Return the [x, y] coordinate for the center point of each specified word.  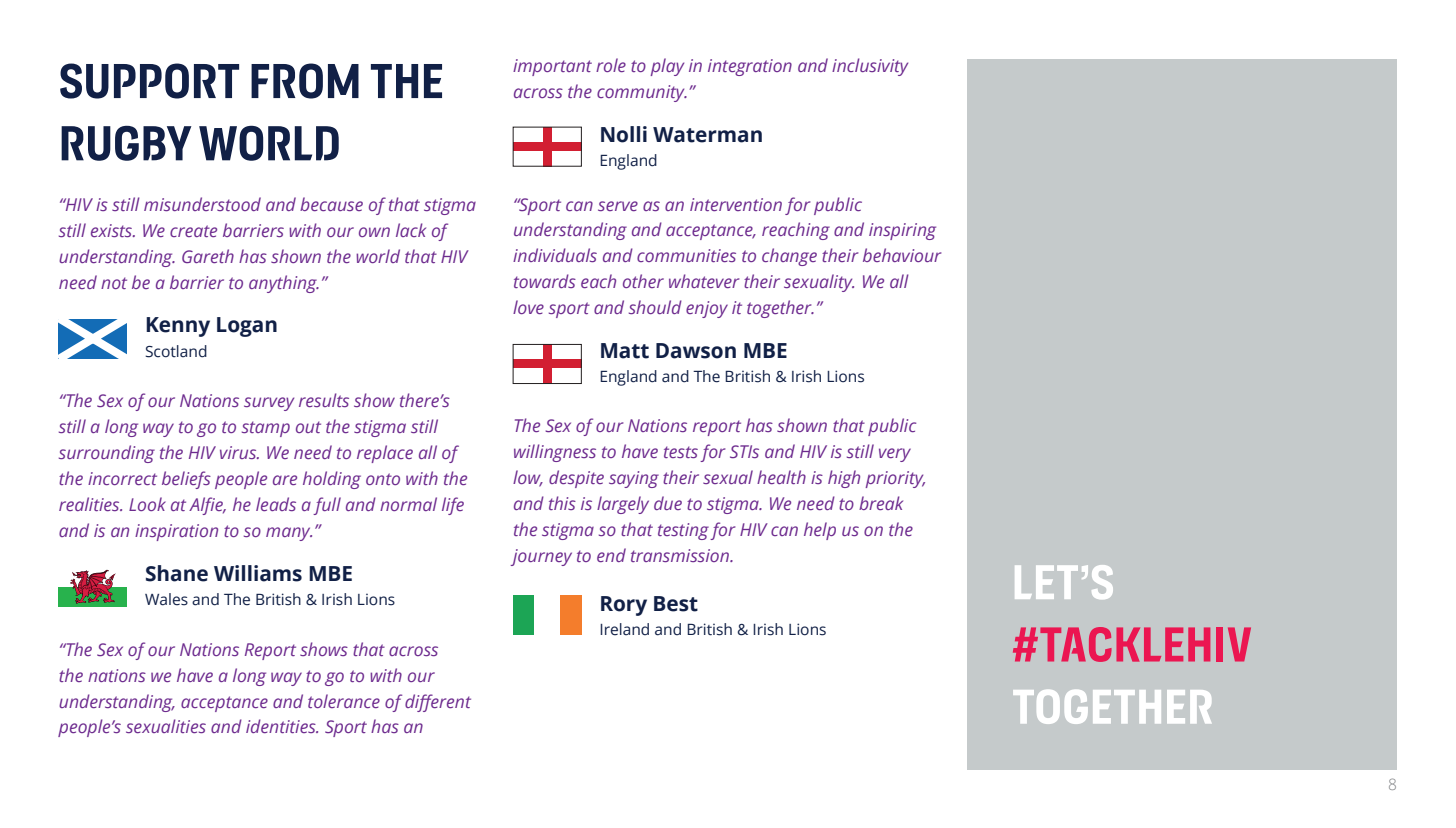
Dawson [696, 351]
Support [149, 81]
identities [282, 726]
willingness [555, 453]
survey [269, 404]
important [552, 67]
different [438, 703]
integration [750, 67]
